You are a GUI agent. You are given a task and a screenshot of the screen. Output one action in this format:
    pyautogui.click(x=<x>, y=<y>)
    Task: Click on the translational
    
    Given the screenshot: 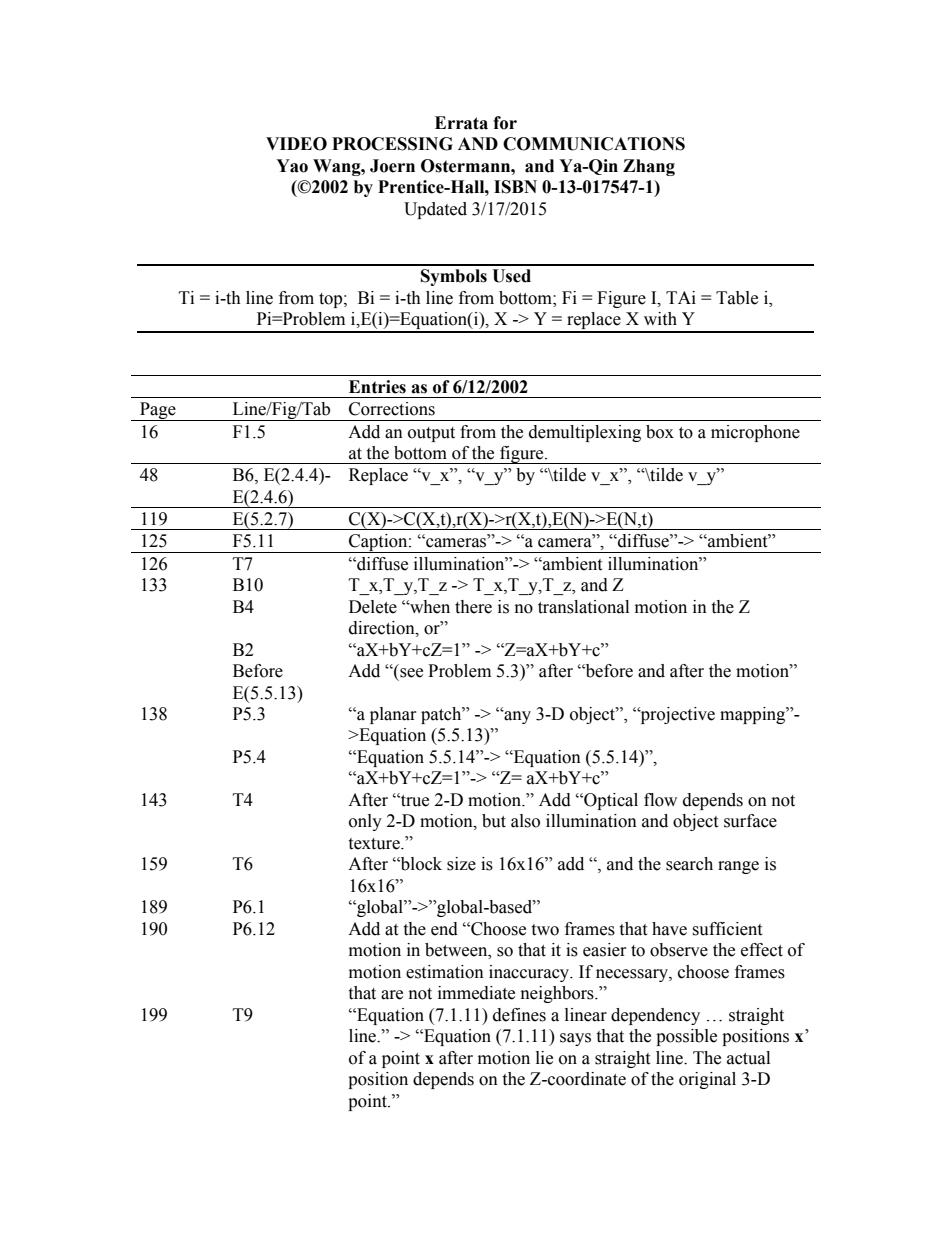 What is the action you would take?
    pyautogui.click(x=583, y=607)
